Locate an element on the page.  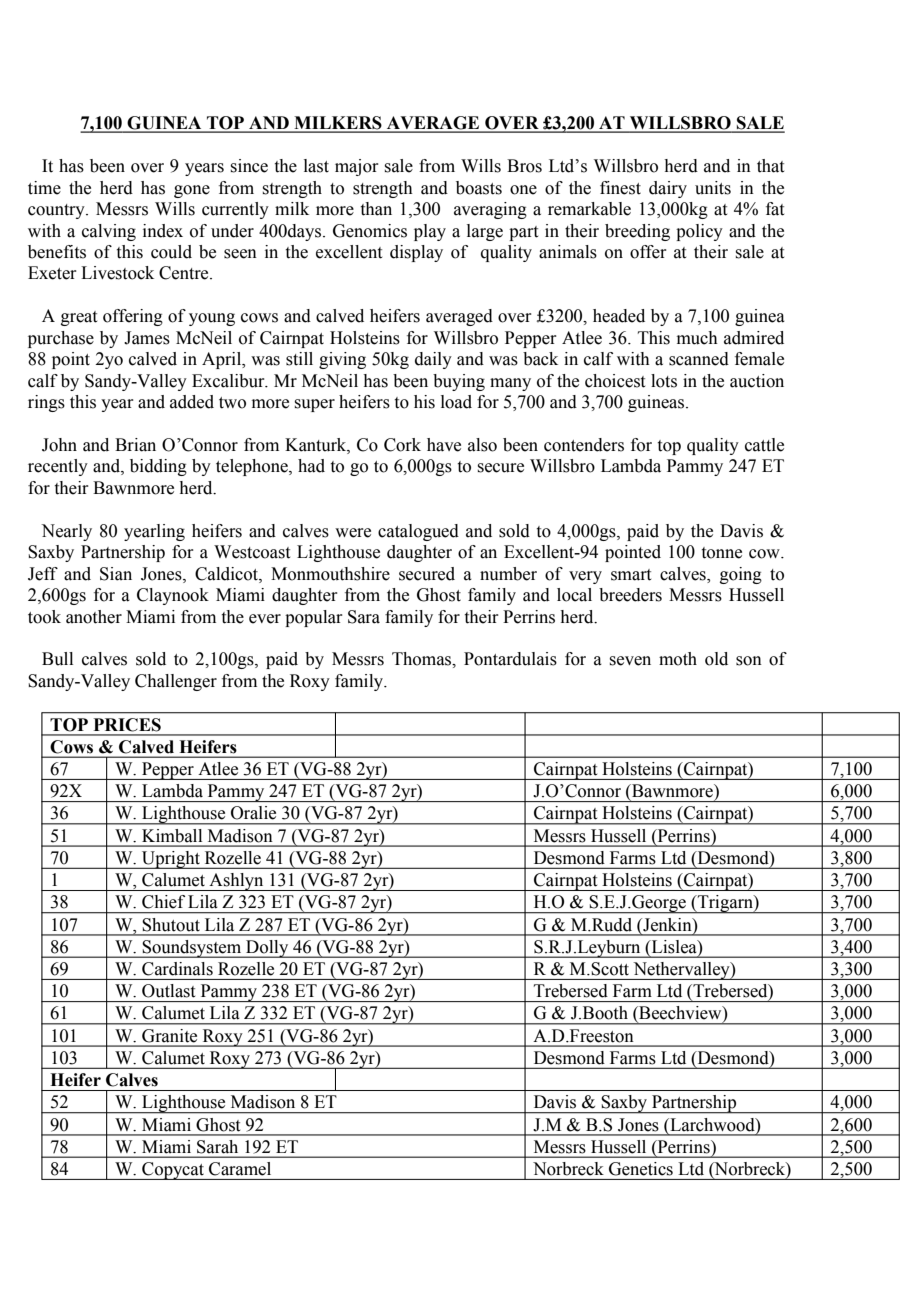
catalogued is located at coordinates (418, 532).
